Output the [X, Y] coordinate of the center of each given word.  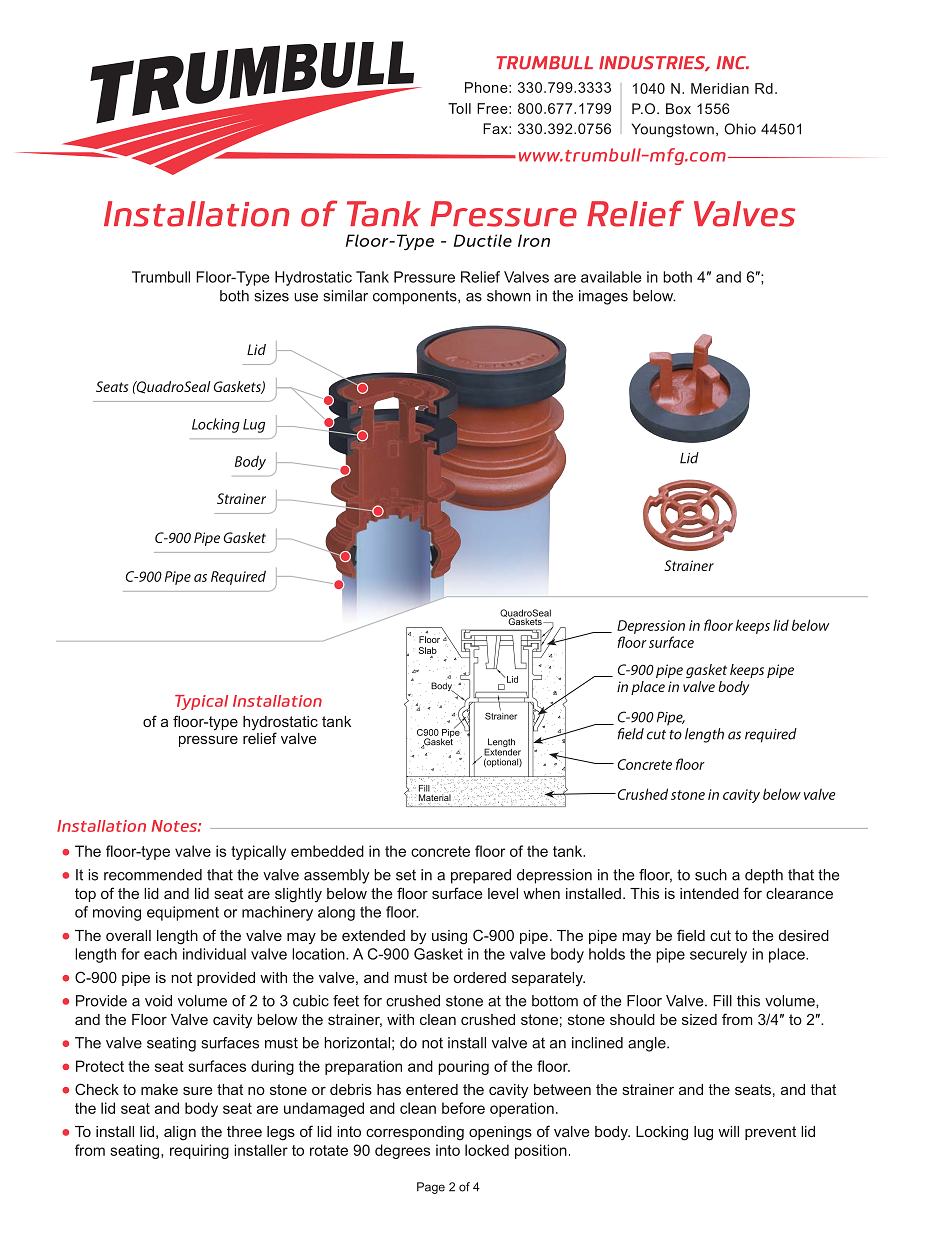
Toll [459, 108]
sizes [271, 296]
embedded [327, 851]
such [711, 875]
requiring [199, 1151]
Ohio [740, 129]
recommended [153, 875]
